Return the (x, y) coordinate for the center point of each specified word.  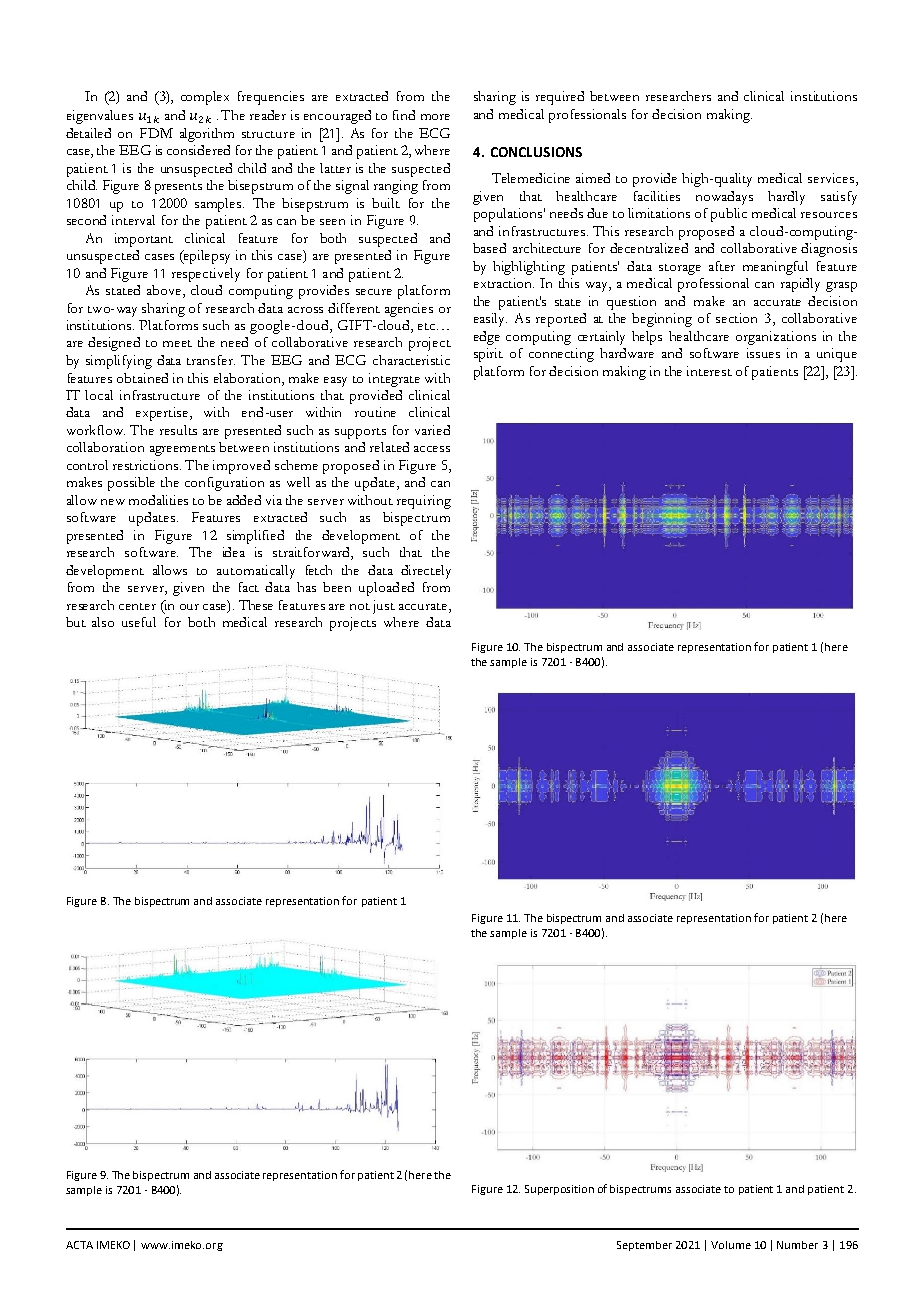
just (384, 607)
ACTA (79, 1245)
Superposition (559, 1190)
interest (709, 371)
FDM (156, 133)
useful (139, 622)
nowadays (724, 198)
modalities (158, 500)
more (435, 117)
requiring (424, 502)
